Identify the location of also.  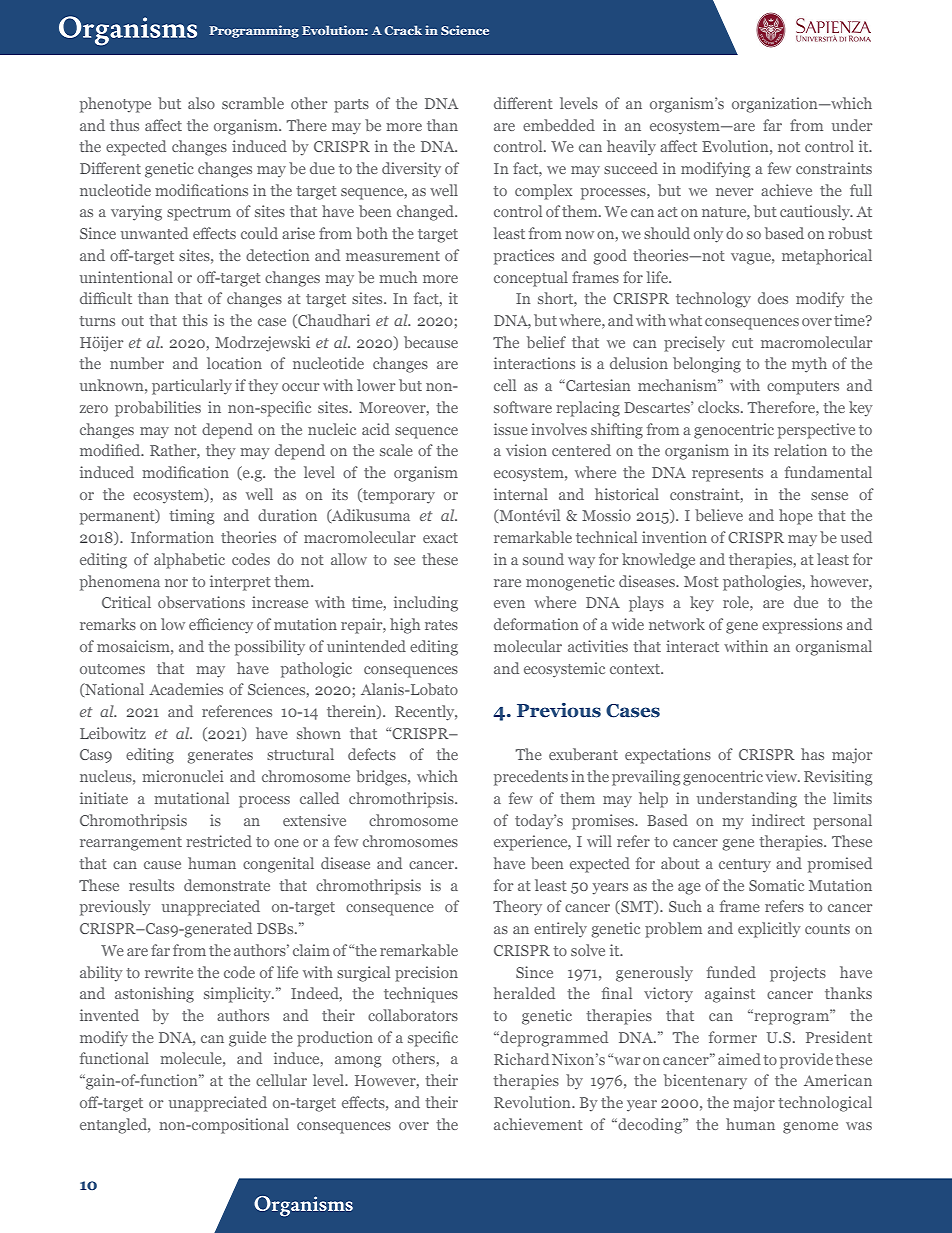
(201, 103).
